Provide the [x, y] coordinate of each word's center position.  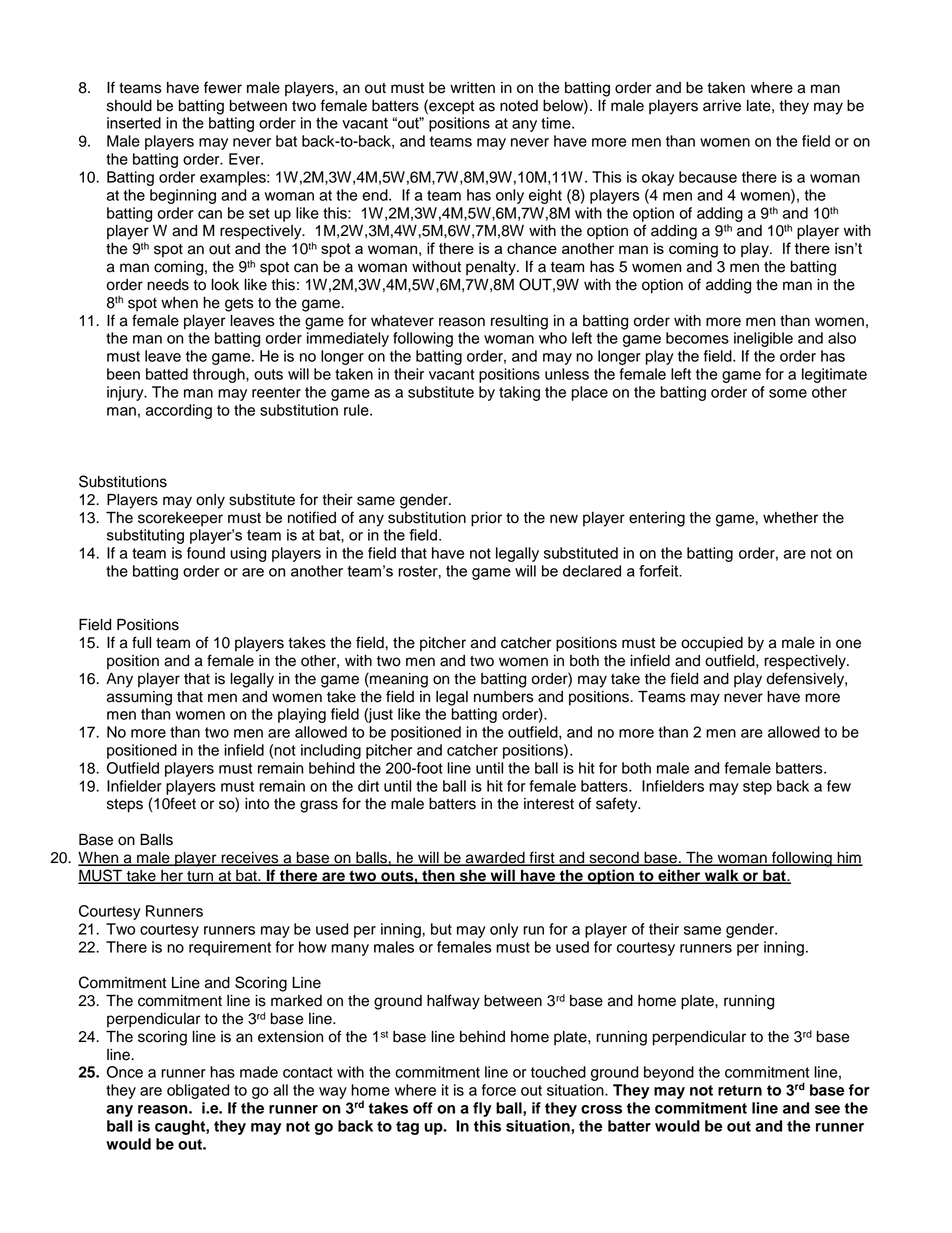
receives [250, 859]
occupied [712, 644]
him [849, 858]
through [220, 375]
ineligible [763, 339]
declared [592, 571]
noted [519, 106]
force [499, 1090]
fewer [223, 87]
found [206, 553]
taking [519, 393]
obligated [198, 1091]
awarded [495, 859]
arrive [722, 106]
